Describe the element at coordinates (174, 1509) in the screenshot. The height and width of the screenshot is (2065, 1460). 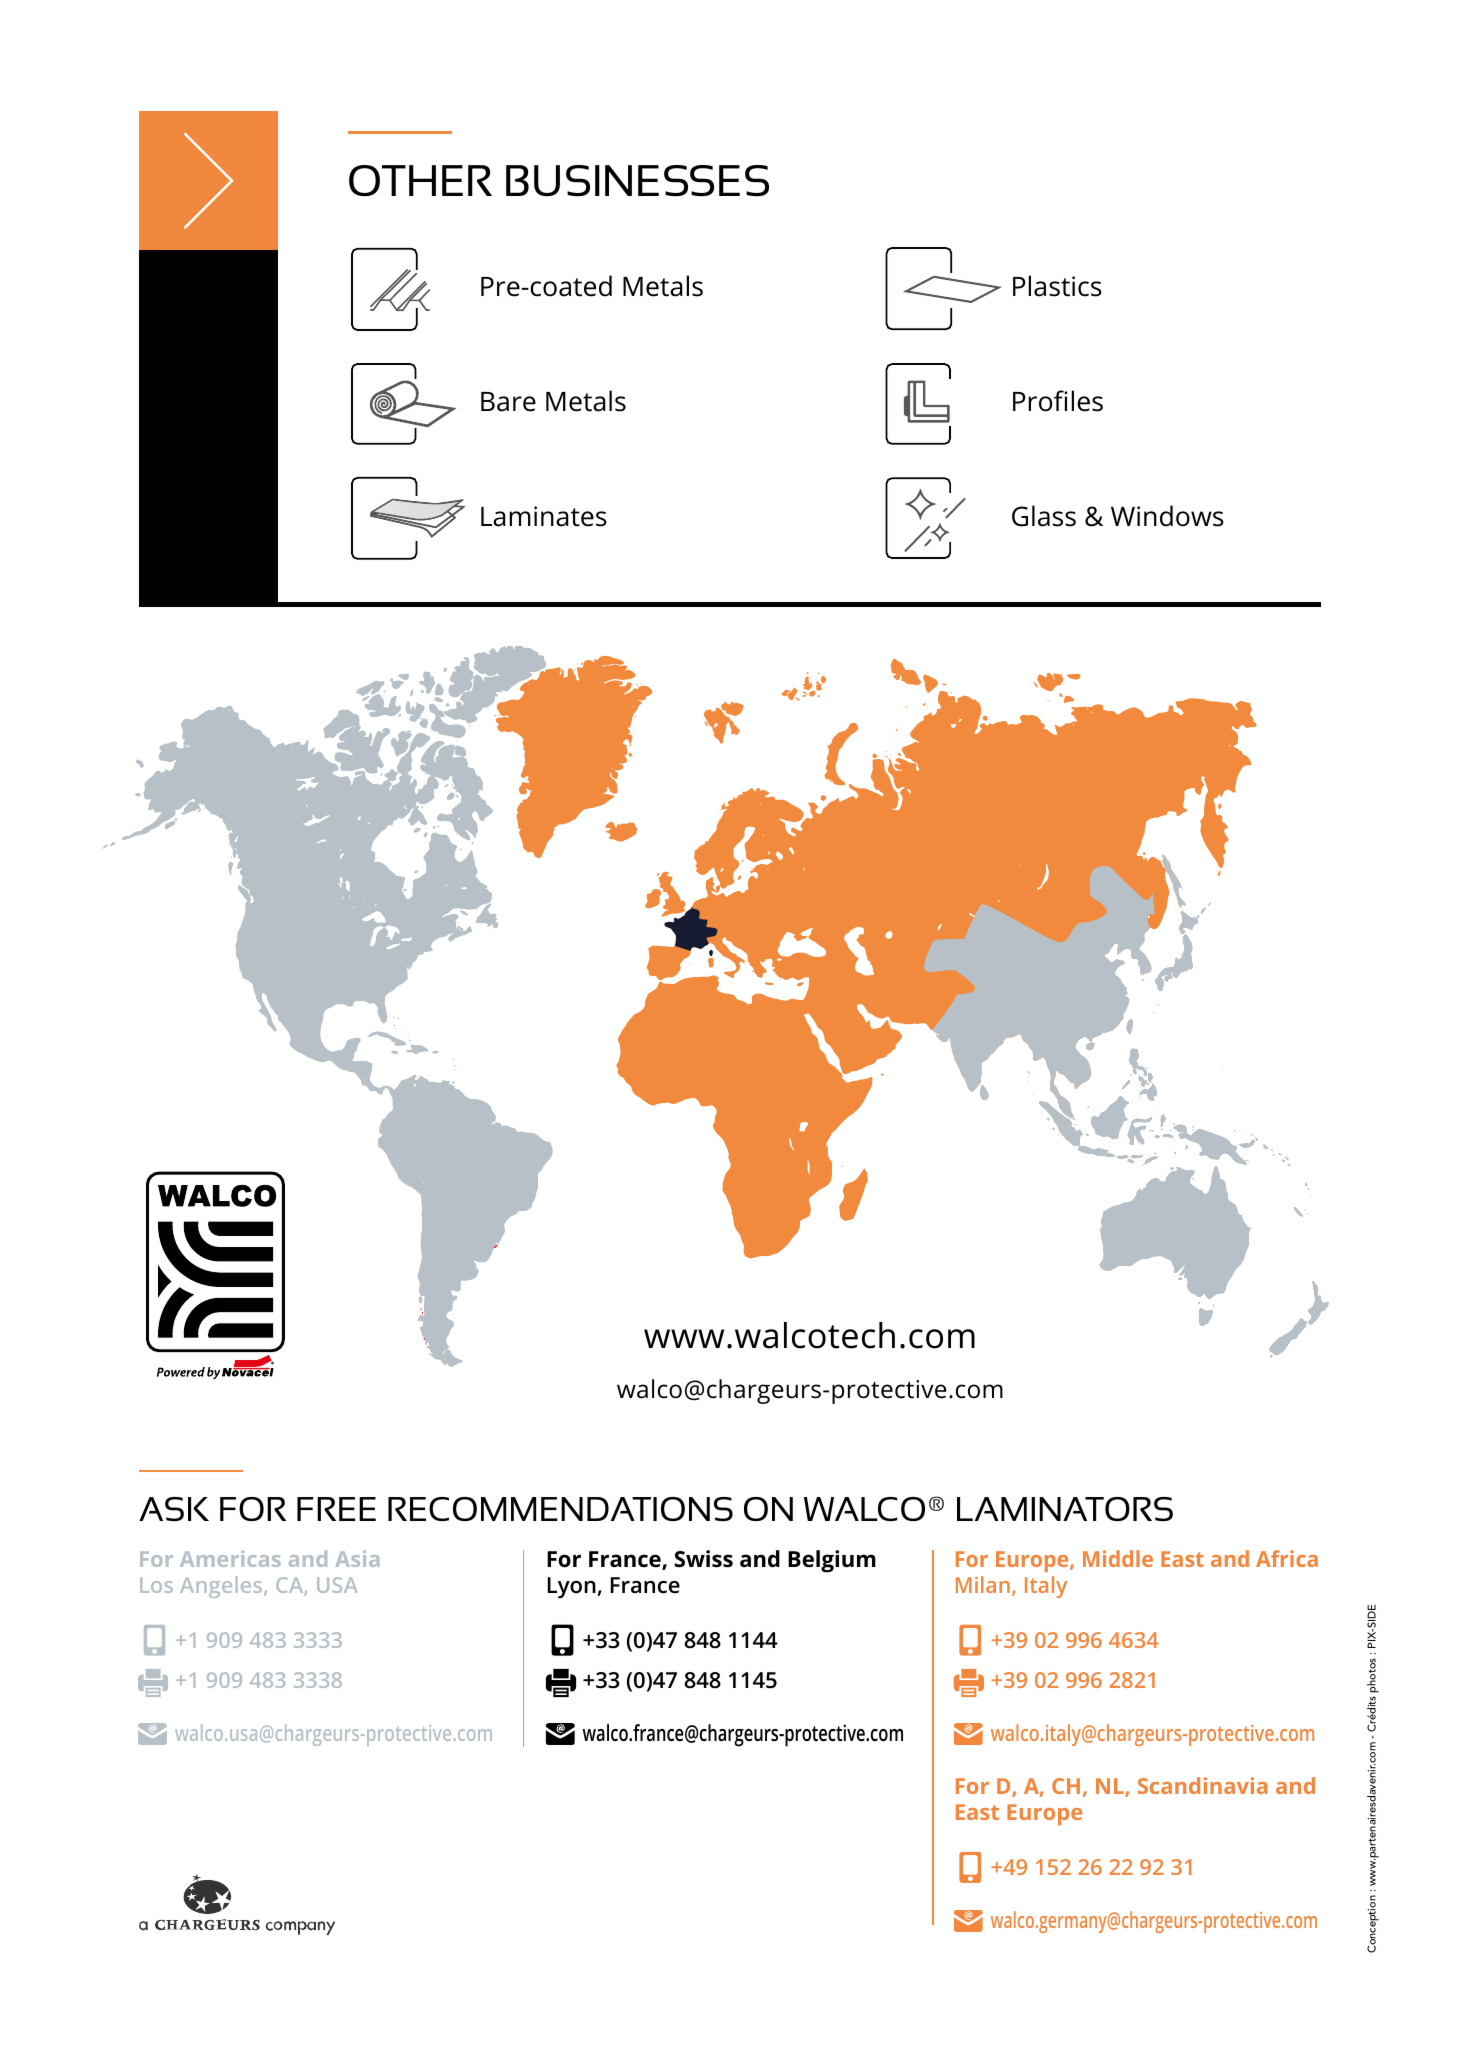
I see `ASK` at that location.
